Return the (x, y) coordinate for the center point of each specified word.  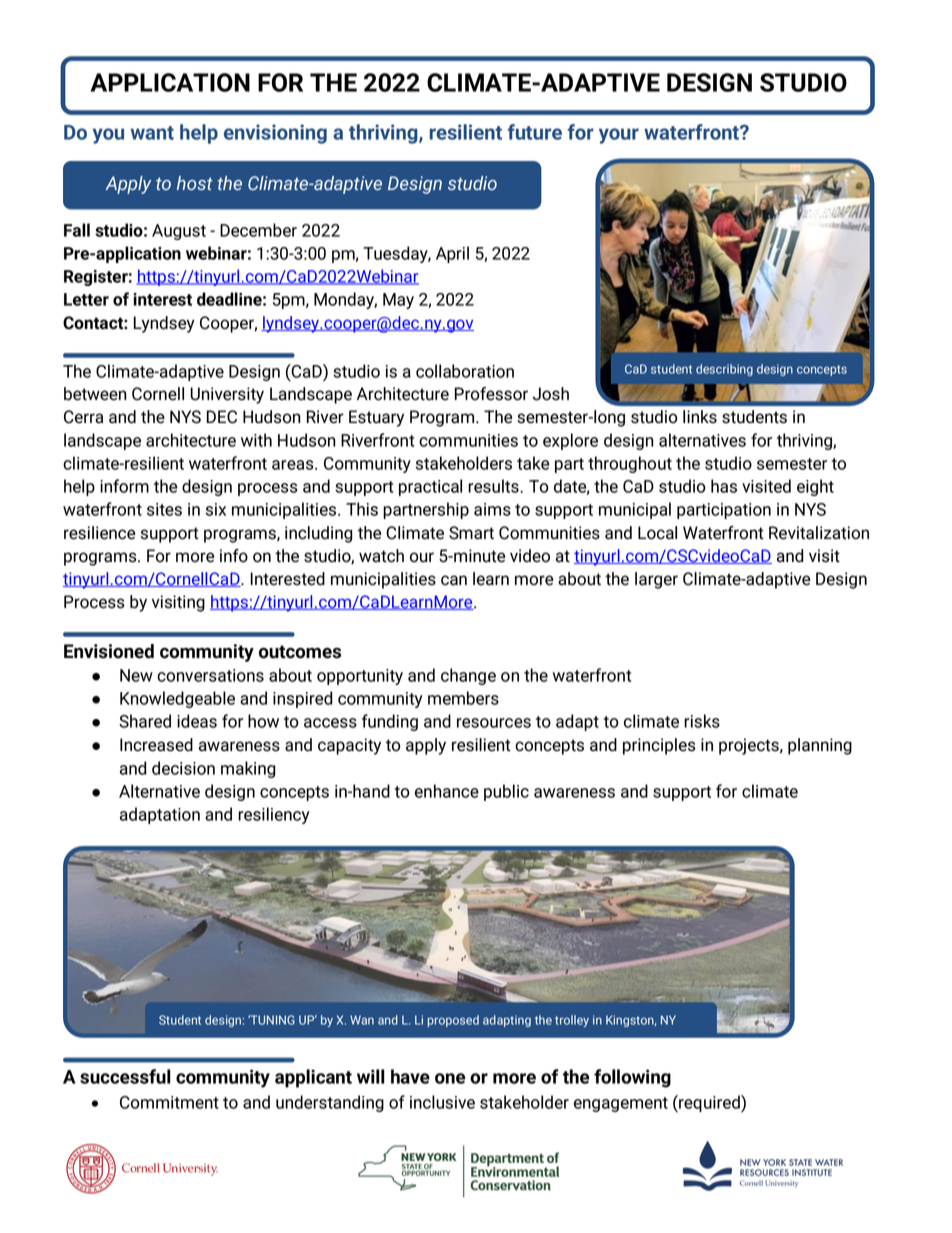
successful (125, 1076)
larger (656, 580)
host (195, 183)
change (468, 676)
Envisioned (109, 651)
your (619, 136)
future (534, 132)
